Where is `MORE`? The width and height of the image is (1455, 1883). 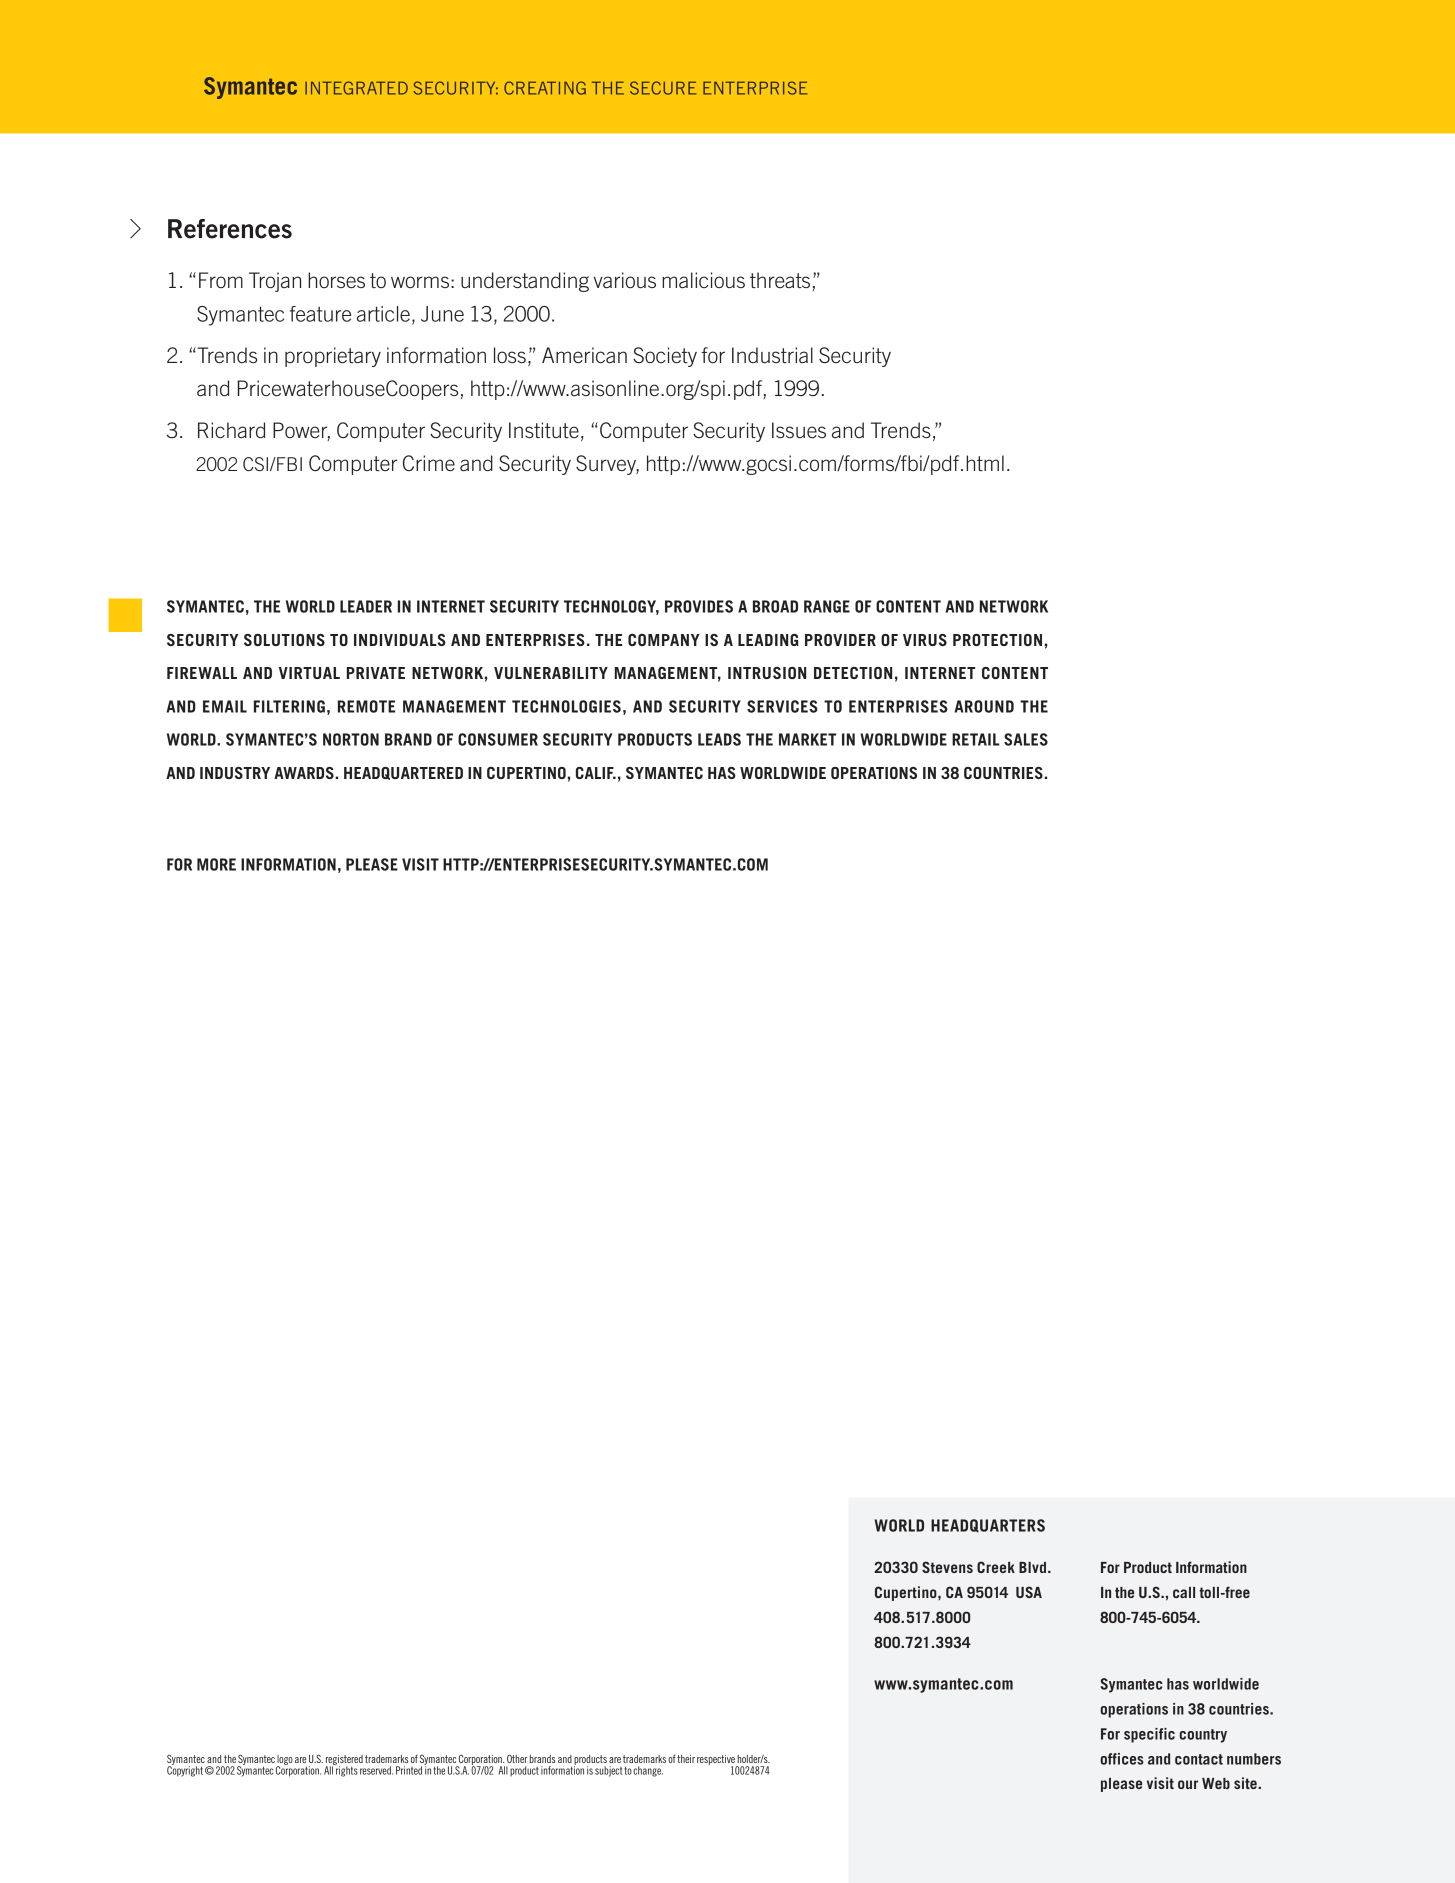 MORE is located at coordinates (216, 864).
